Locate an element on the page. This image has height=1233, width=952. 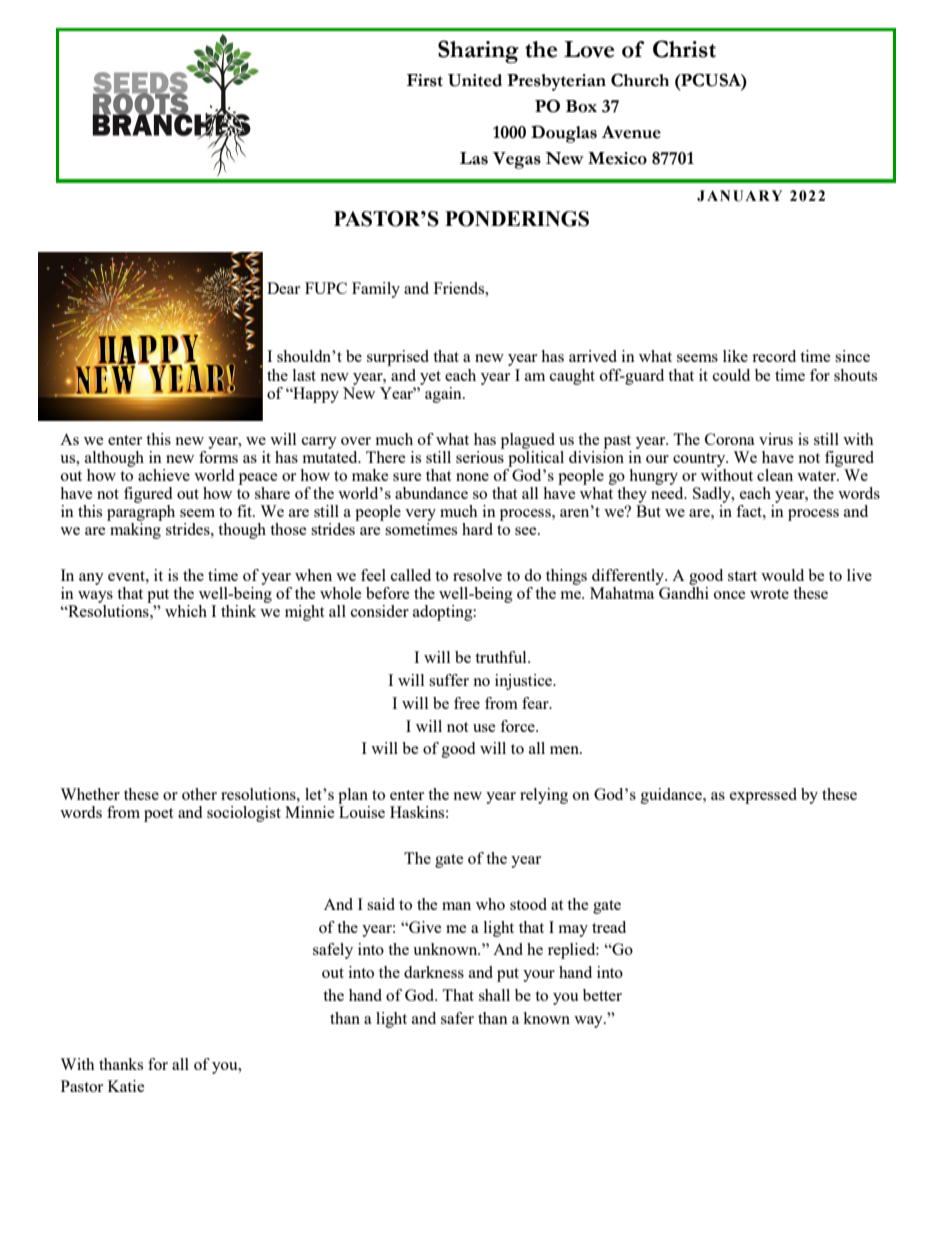
better is located at coordinates (602, 995).
